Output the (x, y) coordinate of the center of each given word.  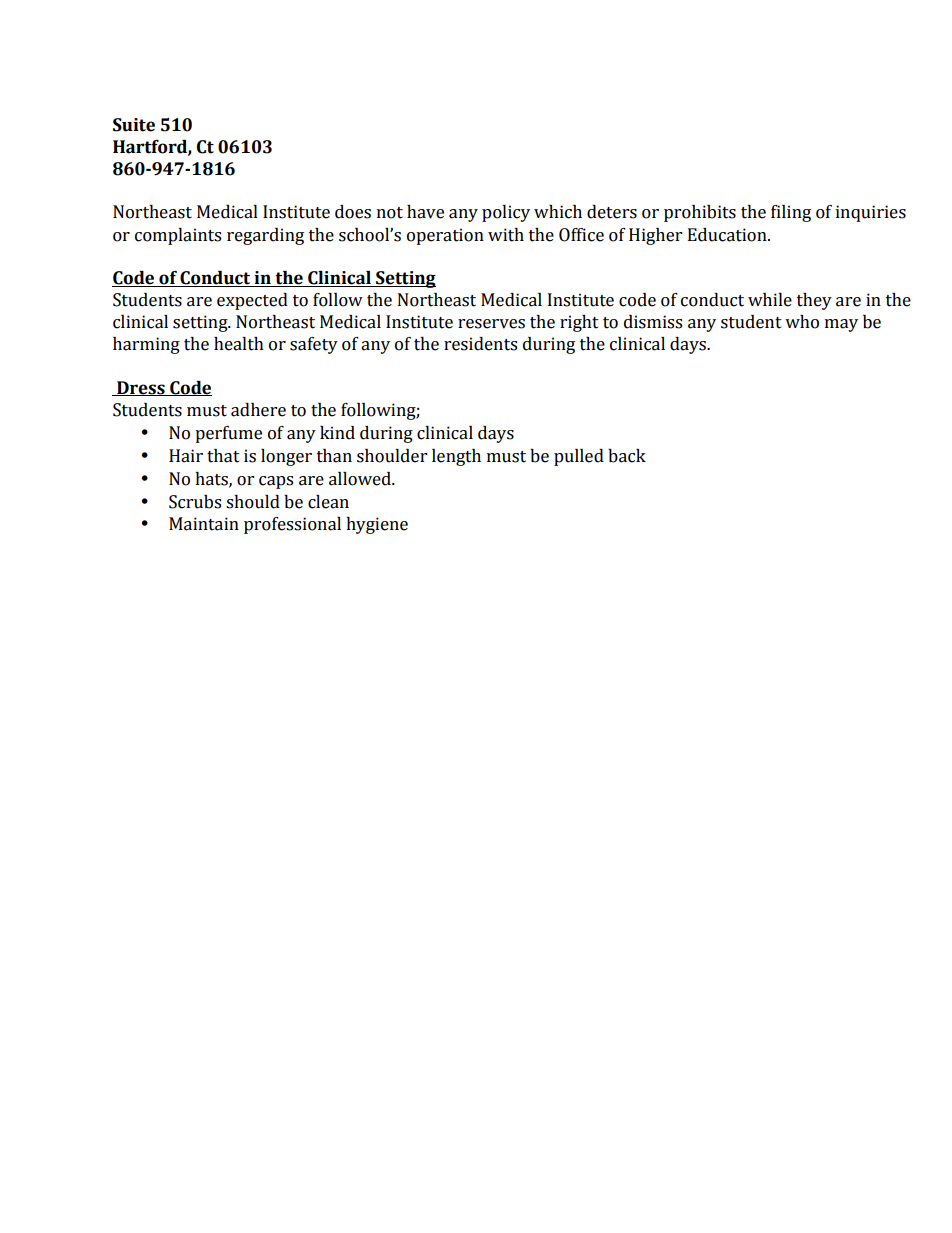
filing (791, 213)
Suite (134, 125)
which (558, 212)
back (627, 456)
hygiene (377, 525)
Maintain (204, 524)
